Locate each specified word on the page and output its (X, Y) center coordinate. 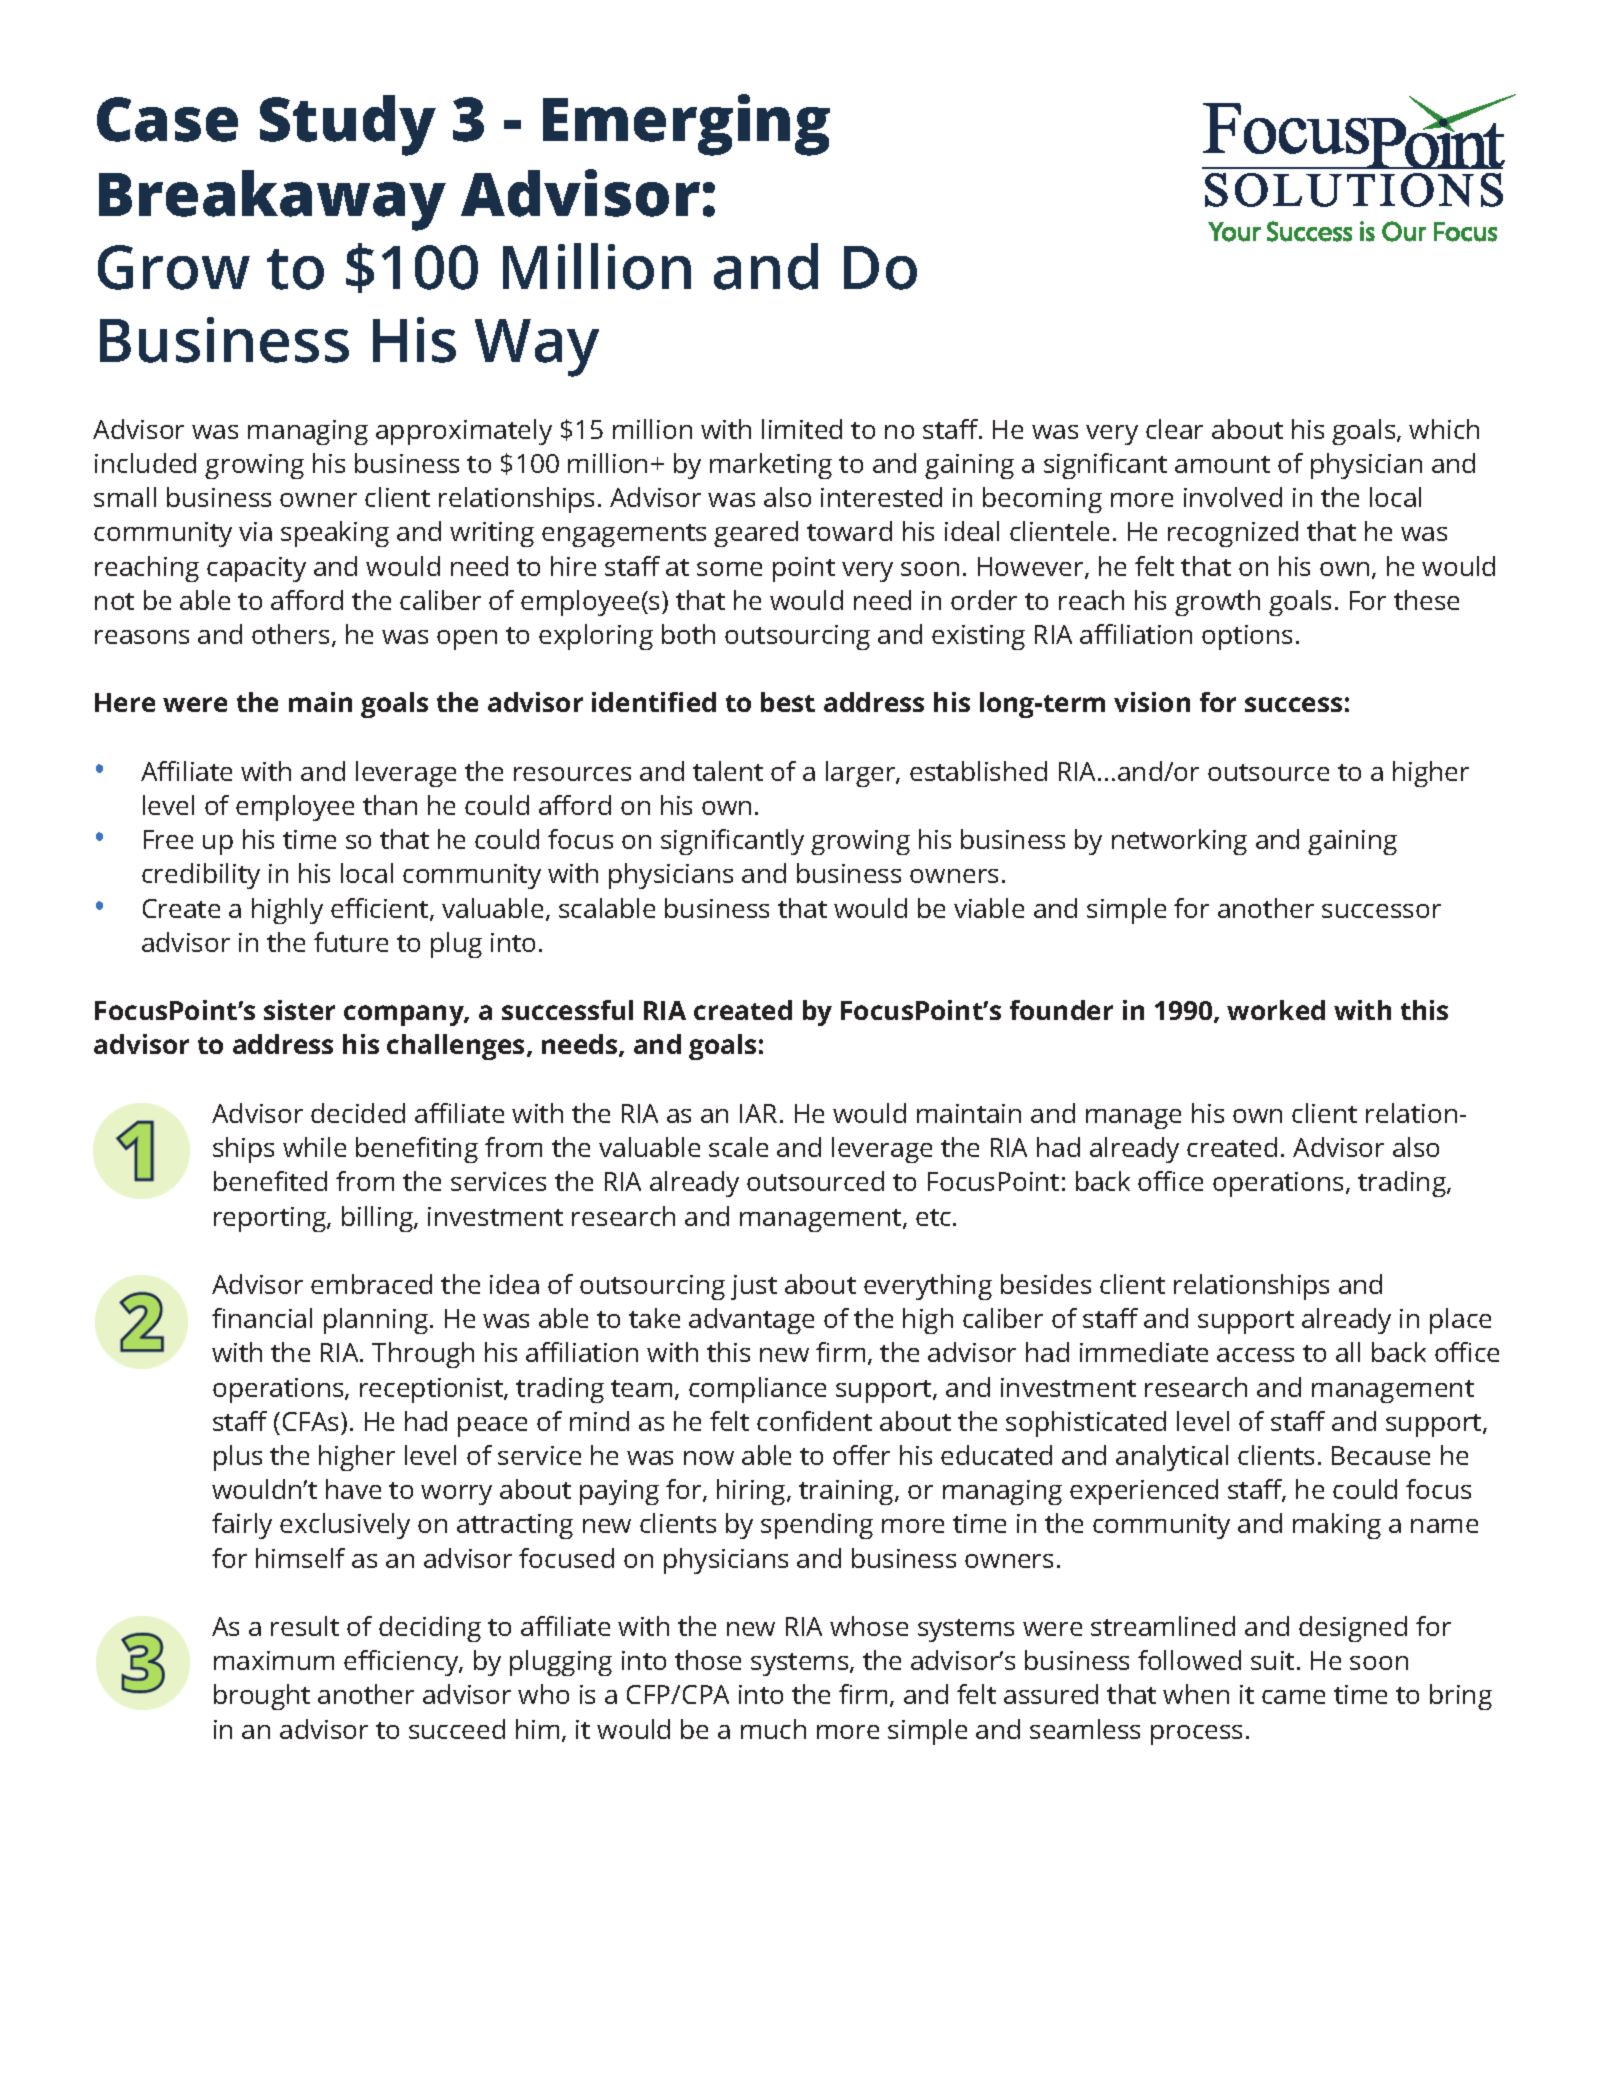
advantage (751, 1321)
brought (262, 1697)
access (1255, 1355)
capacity (256, 569)
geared (756, 534)
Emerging (686, 125)
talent (728, 771)
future (351, 942)
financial (262, 1318)
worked (1276, 1010)
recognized (1233, 534)
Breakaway (272, 200)
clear (1174, 429)
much (773, 1729)
